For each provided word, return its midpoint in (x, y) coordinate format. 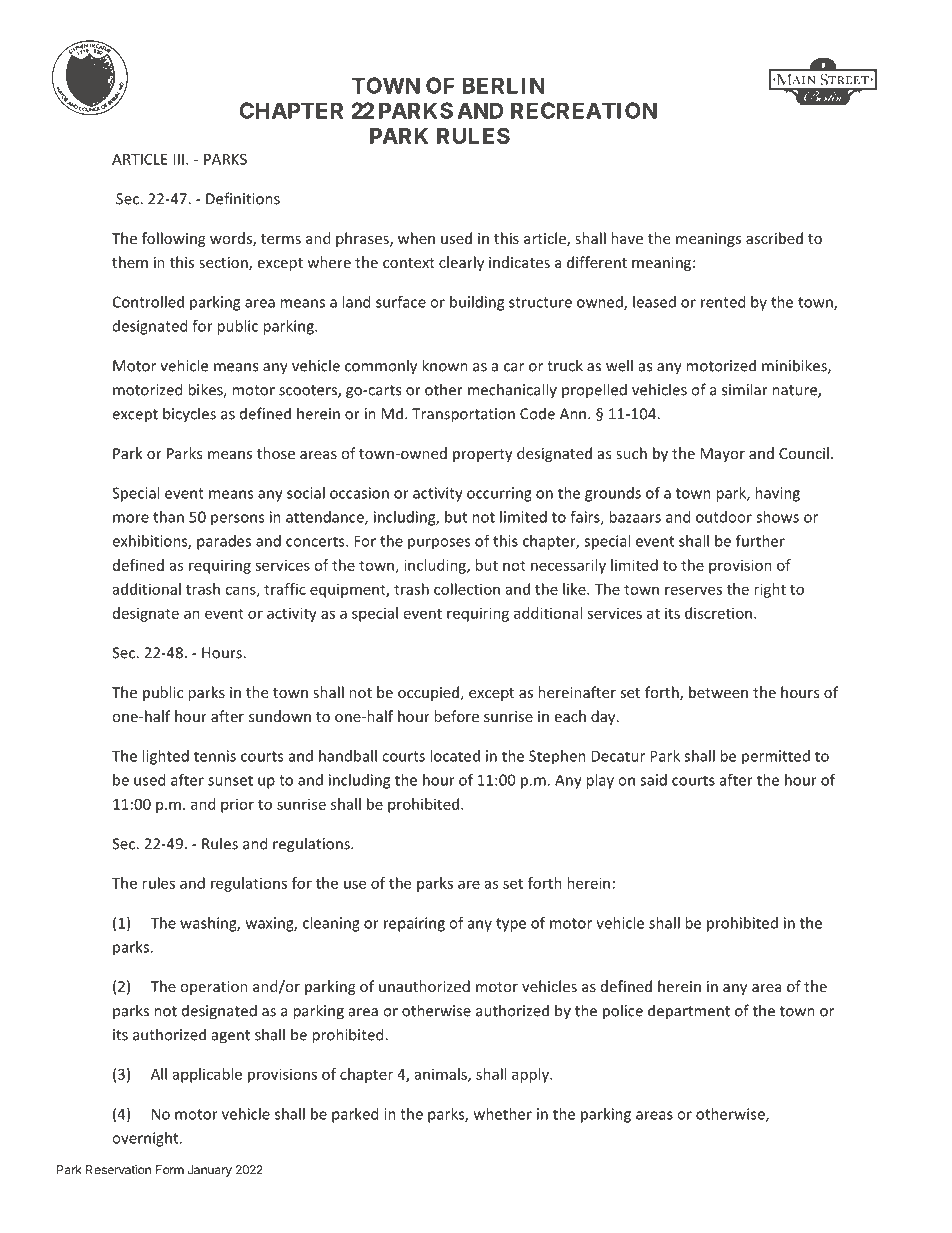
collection (467, 589)
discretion (718, 613)
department (689, 1012)
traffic (285, 589)
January (210, 1171)
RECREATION (584, 110)
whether (503, 1114)
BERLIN (503, 85)
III (178, 159)
